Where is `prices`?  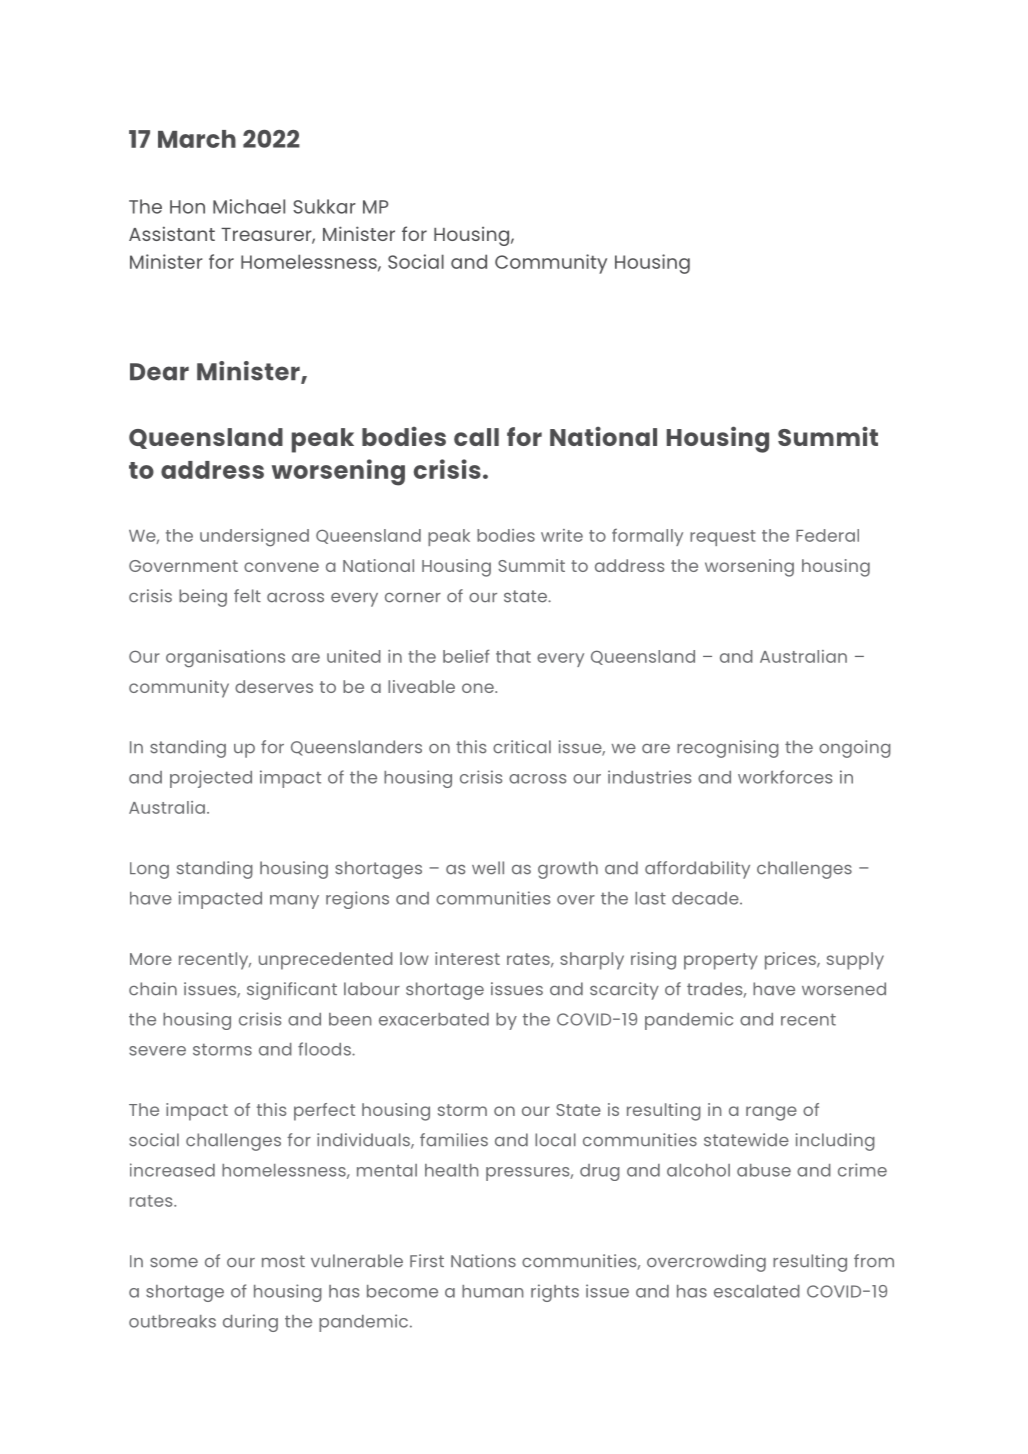 prices is located at coordinates (791, 961).
